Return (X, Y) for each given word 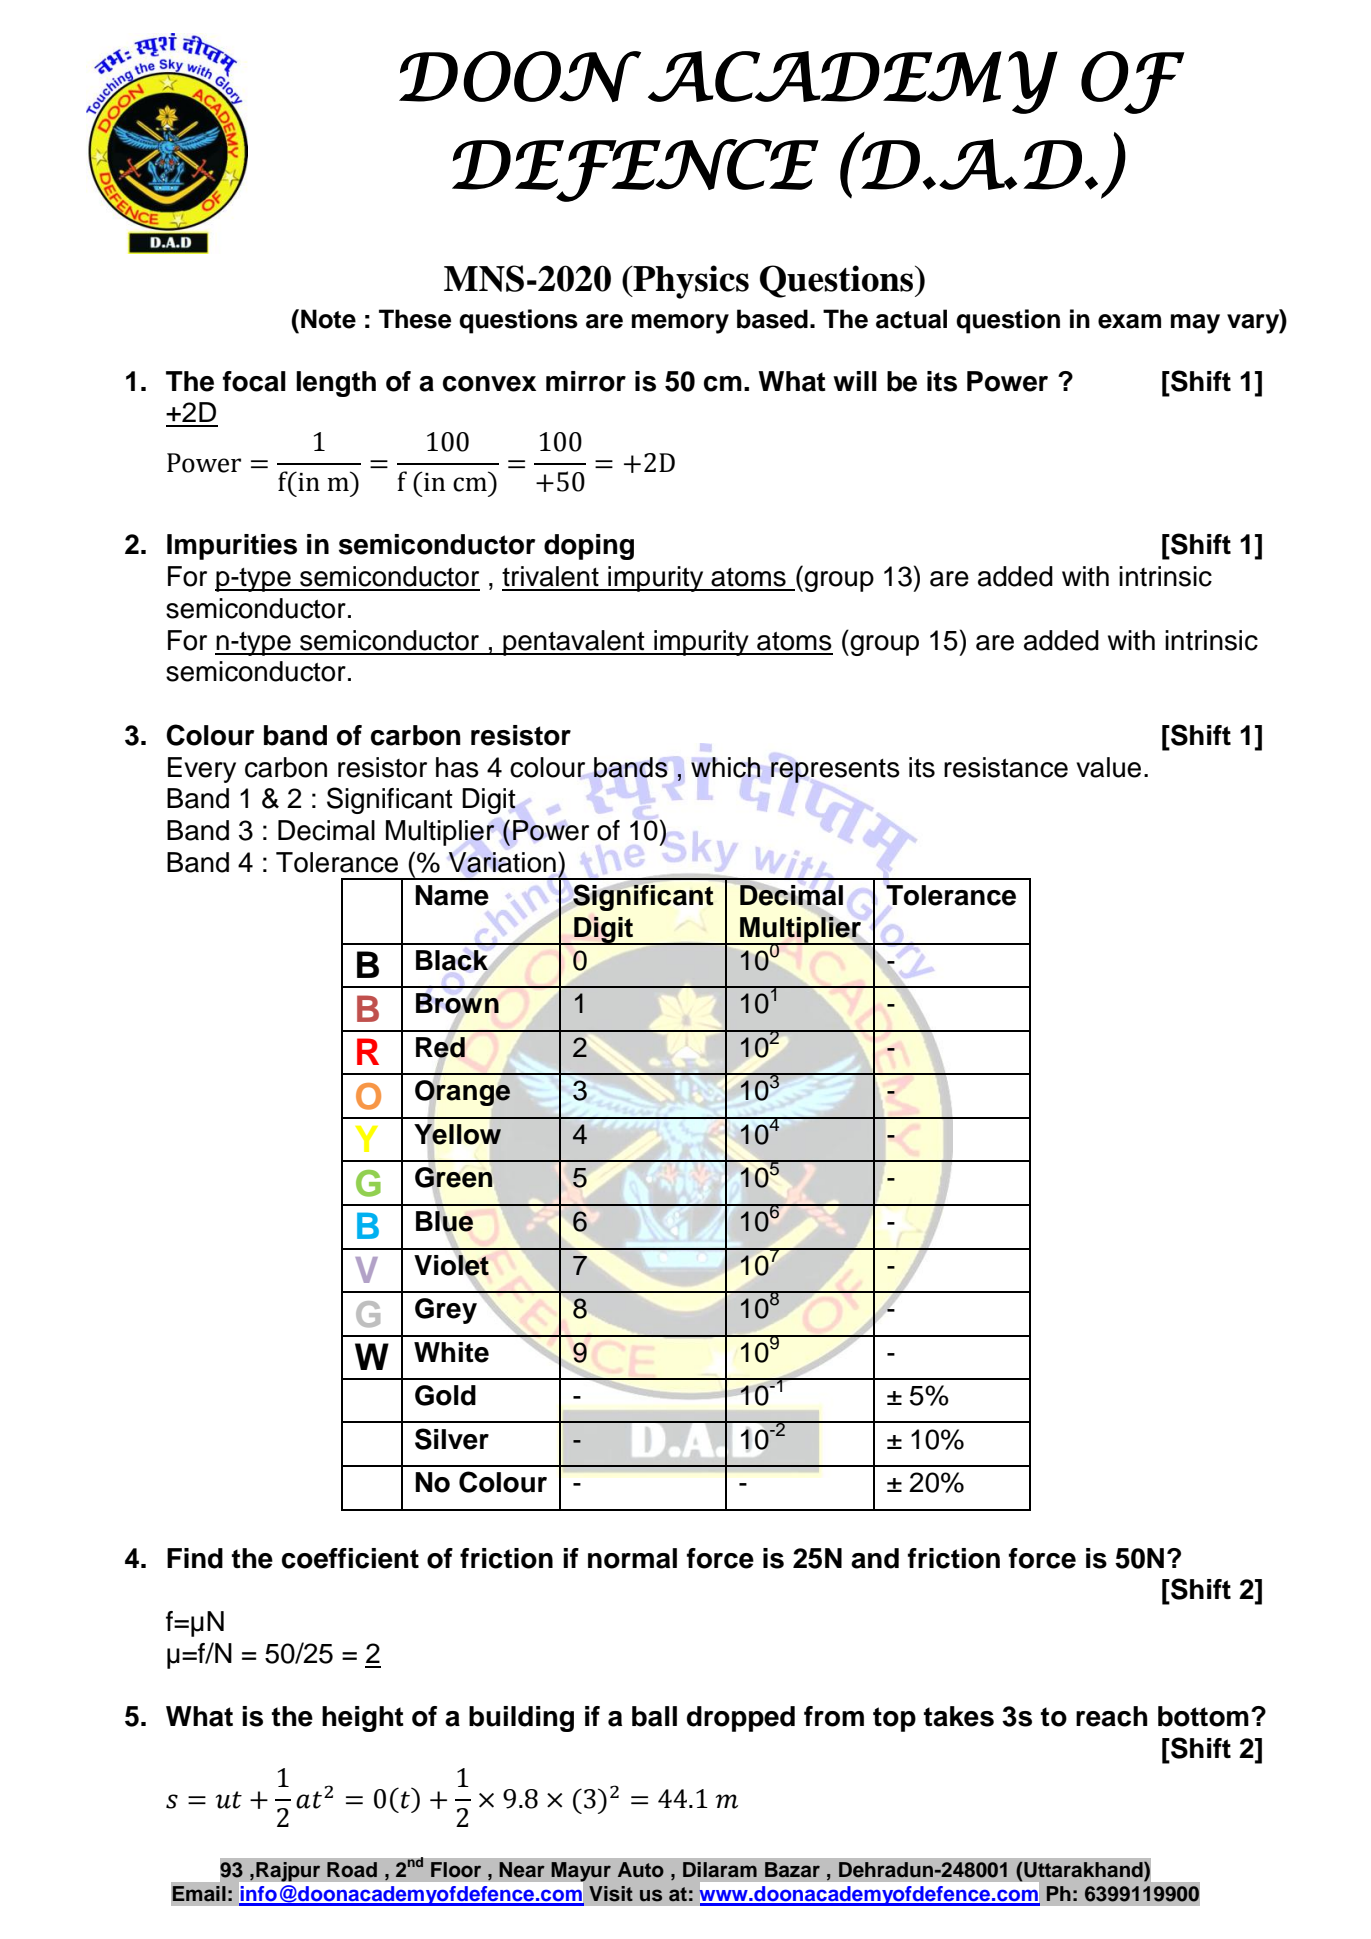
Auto (641, 1870)
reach (1112, 1716)
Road (352, 1870)
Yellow (457, 1134)
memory (680, 324)
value (1108, 767)
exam (1129, 321)
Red (440, 1047)
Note (328, 319)
